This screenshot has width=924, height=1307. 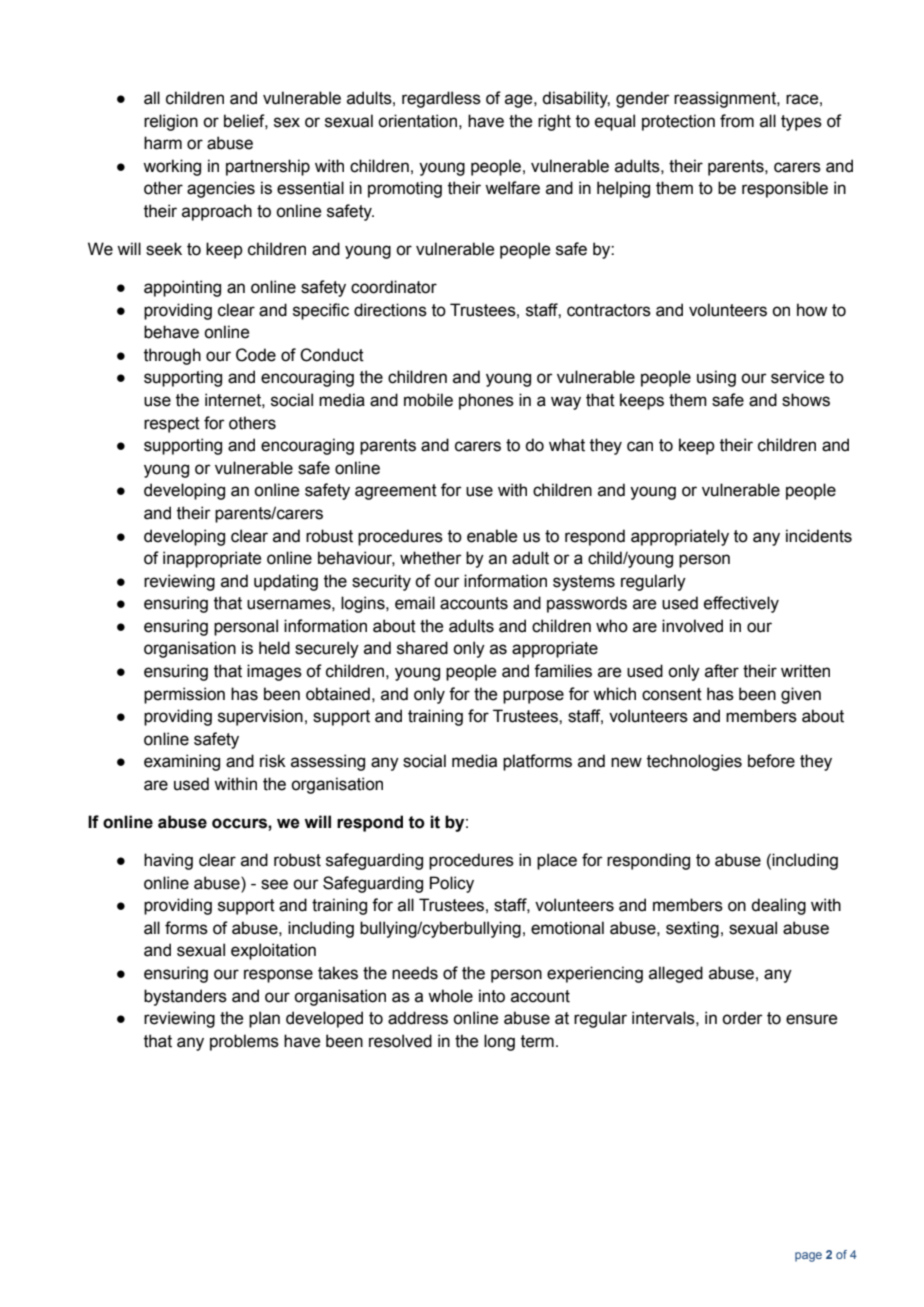 What do you see at coordinates (492, 996) in the screenshot?
I see `into` at bounding box center [492, 996].
